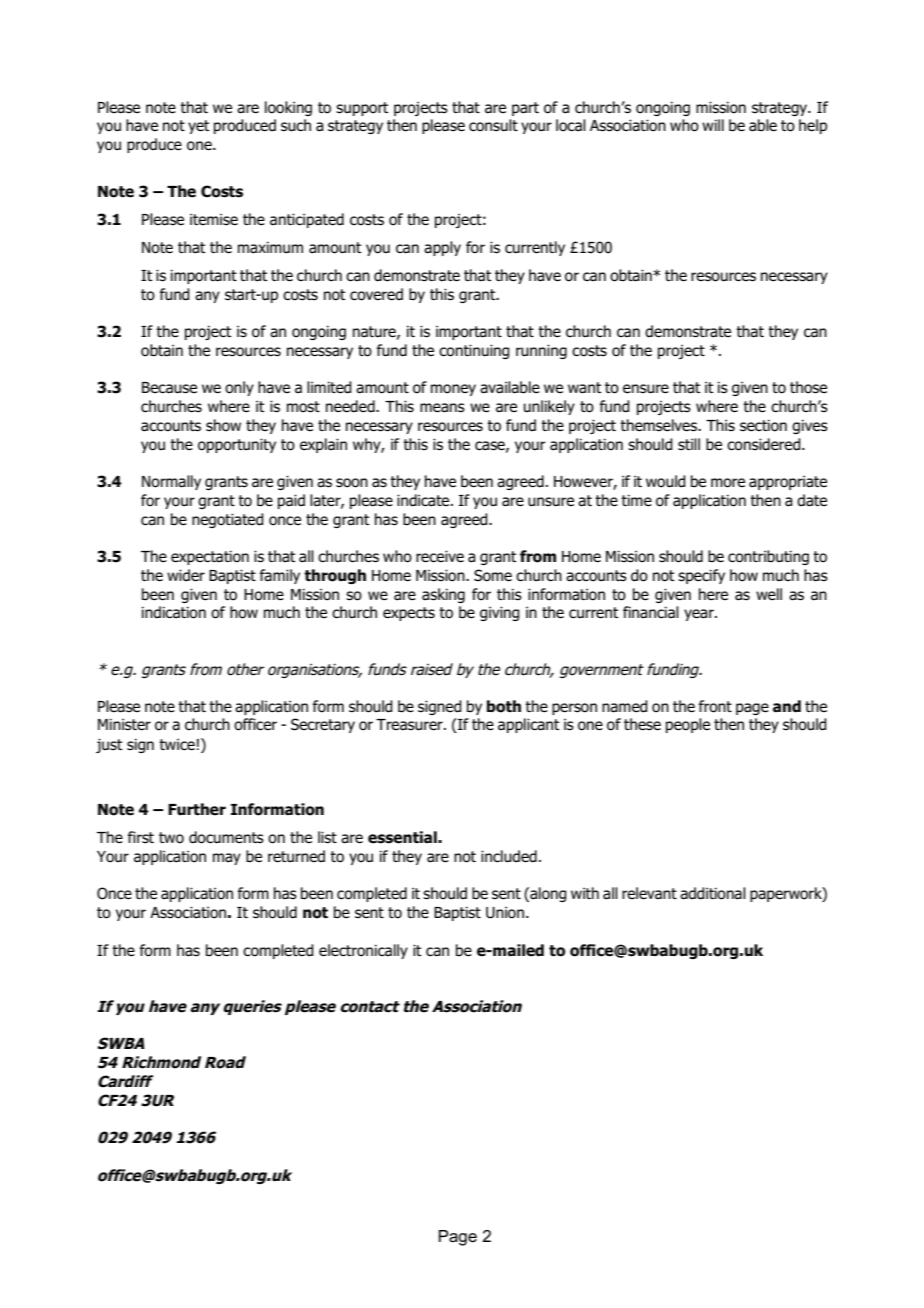 This page has width=924, height=1308. What do you see at coordinates (715, 706) in the page?
I see `front` at bounding box center [715, 706].
